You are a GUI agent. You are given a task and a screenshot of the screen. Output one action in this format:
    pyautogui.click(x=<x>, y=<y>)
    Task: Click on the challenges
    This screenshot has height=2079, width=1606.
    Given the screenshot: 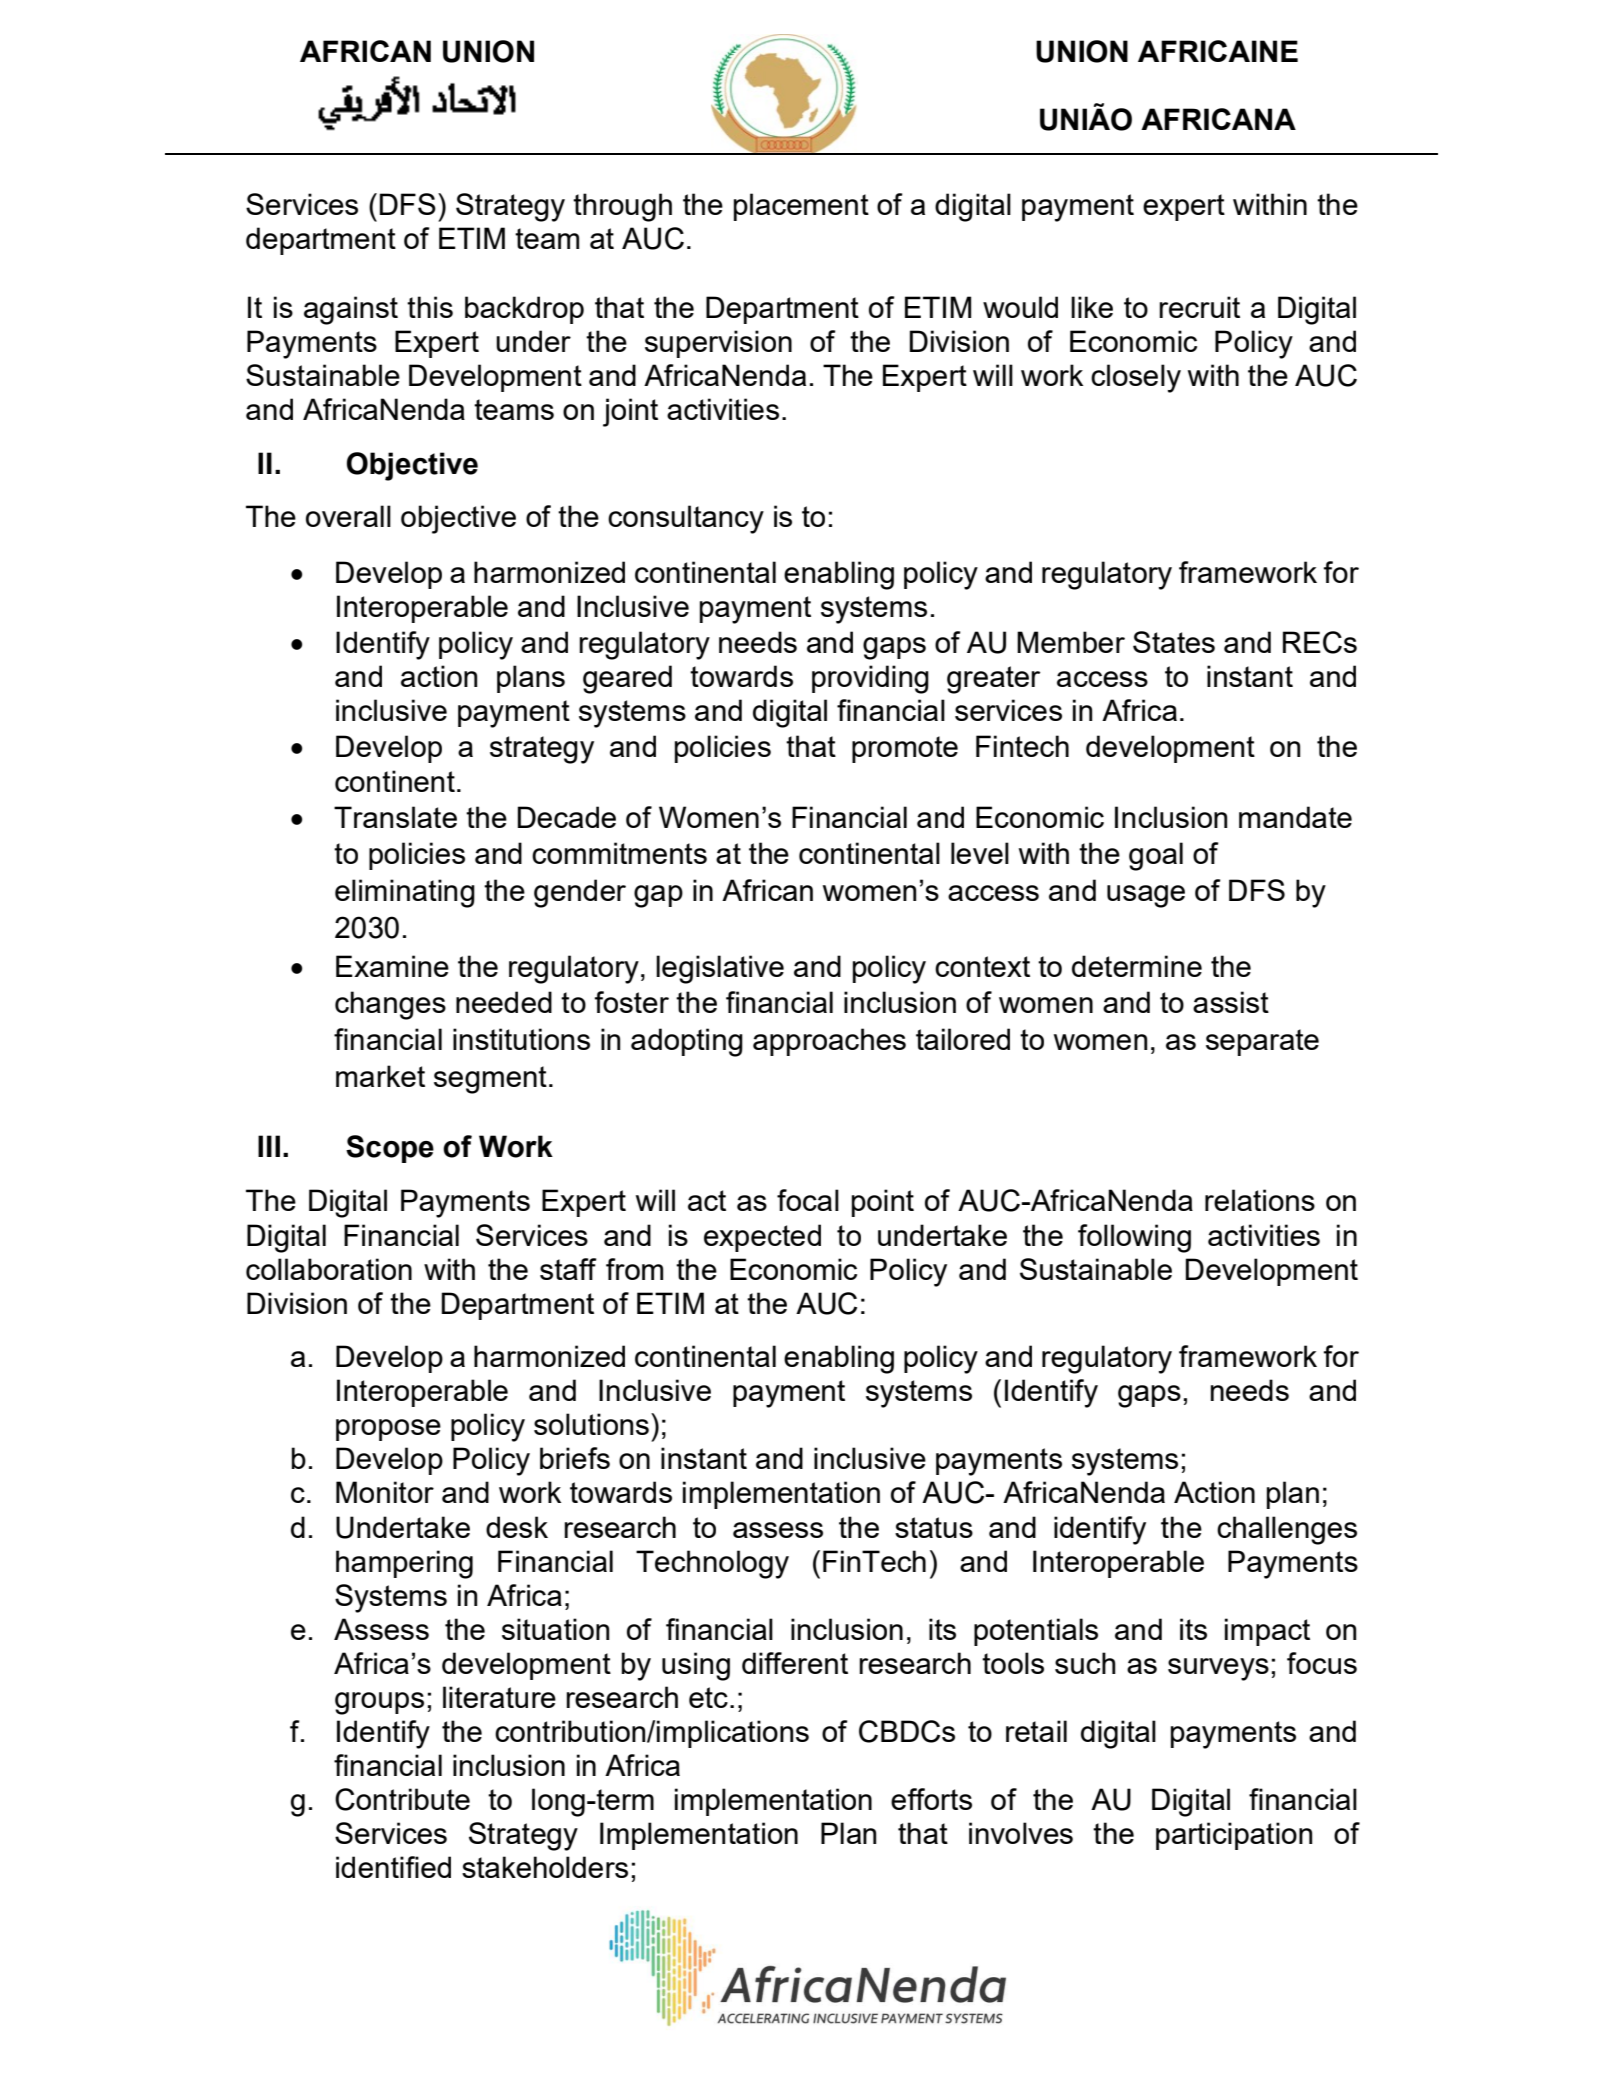 What is the action you would take?
    pyautogui.click(x=1287, y=1530)
